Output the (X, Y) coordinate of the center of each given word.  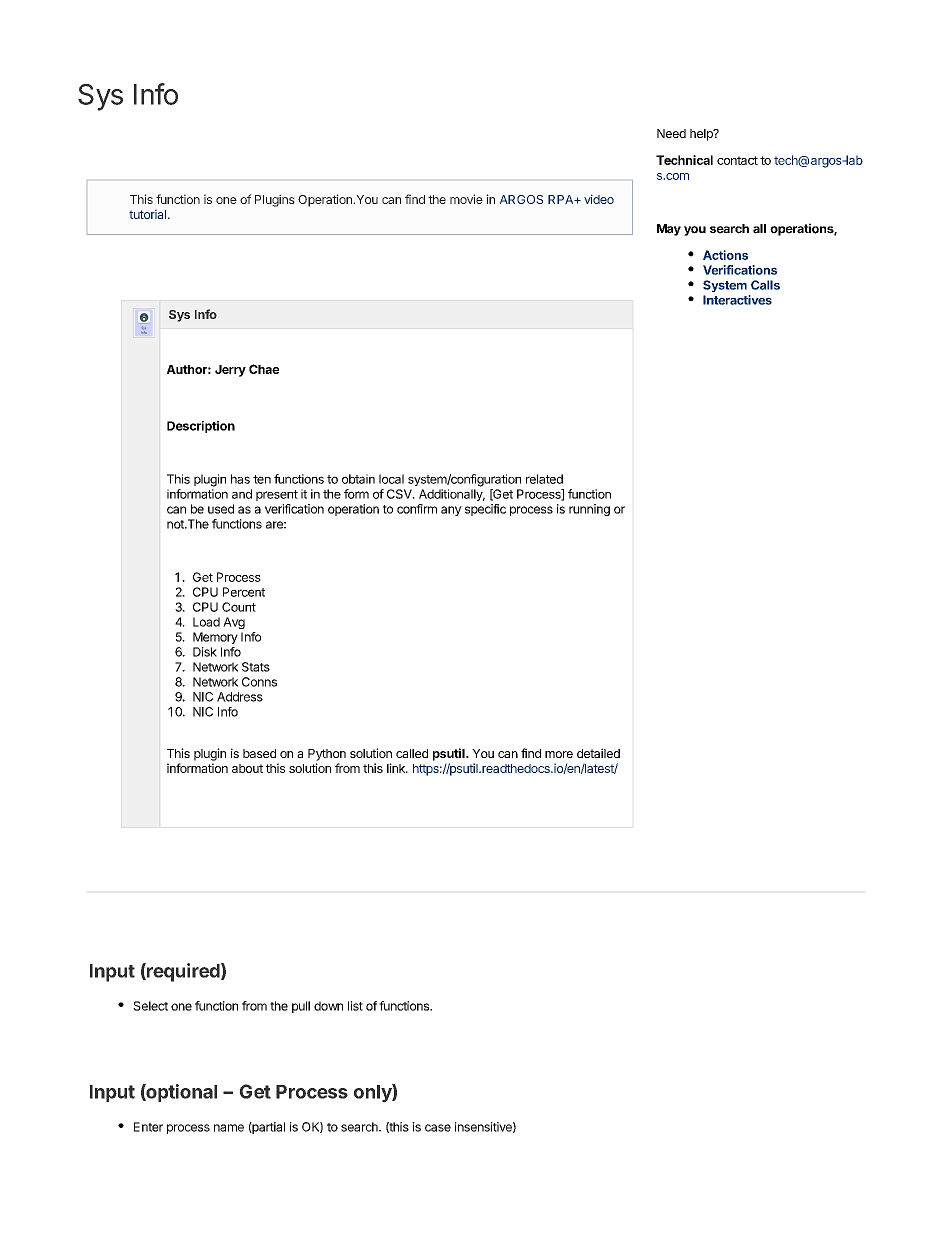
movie (466, 199)
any (451, 511)
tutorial (147, 214)
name (229, 1128)
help (702, 135)
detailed (598, 753)
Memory (215, 638)
